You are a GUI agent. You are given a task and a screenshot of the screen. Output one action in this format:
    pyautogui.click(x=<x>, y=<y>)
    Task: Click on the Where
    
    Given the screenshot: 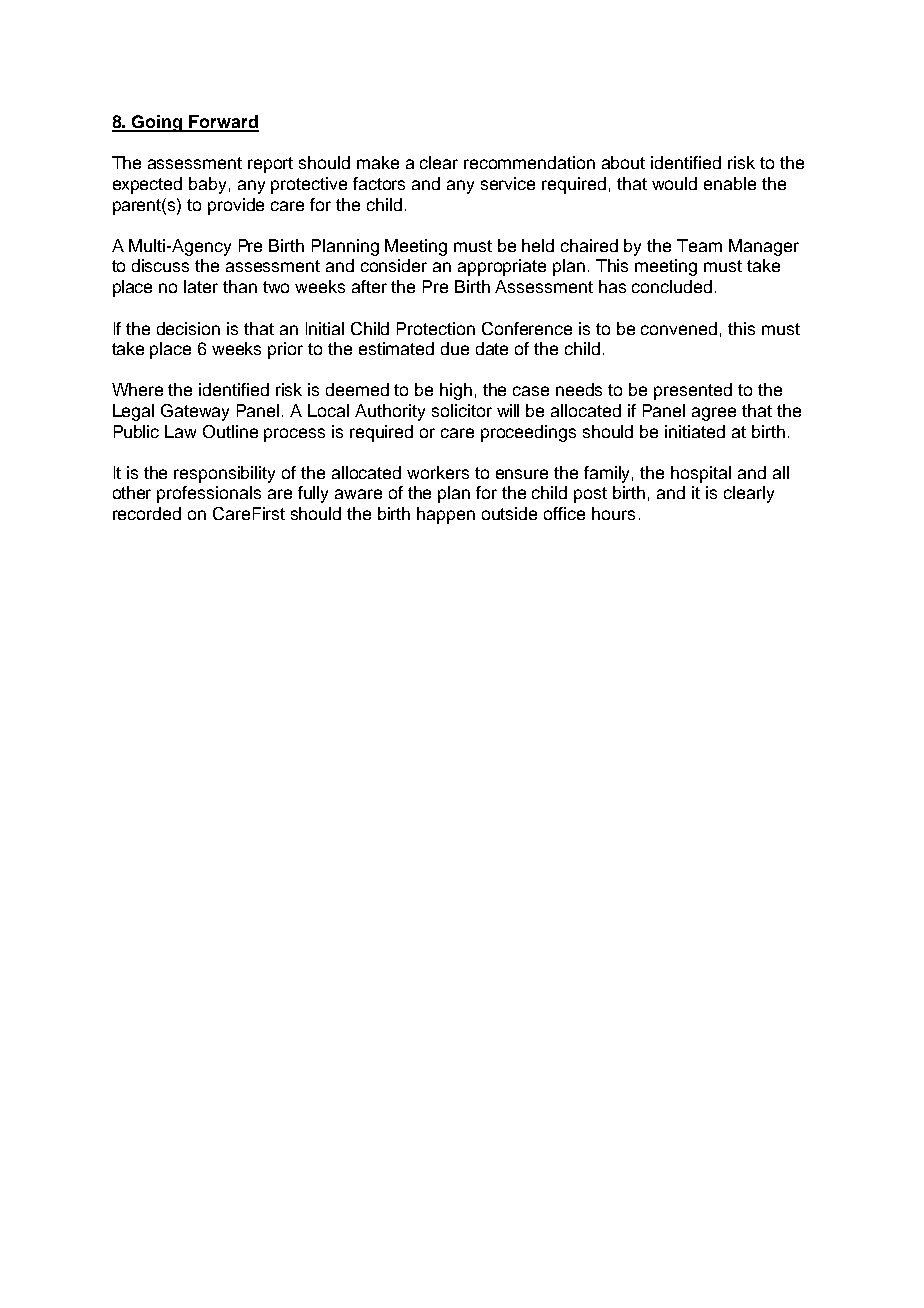 What is the action you would take?
    pyautogui.click(x=137, y=389)
